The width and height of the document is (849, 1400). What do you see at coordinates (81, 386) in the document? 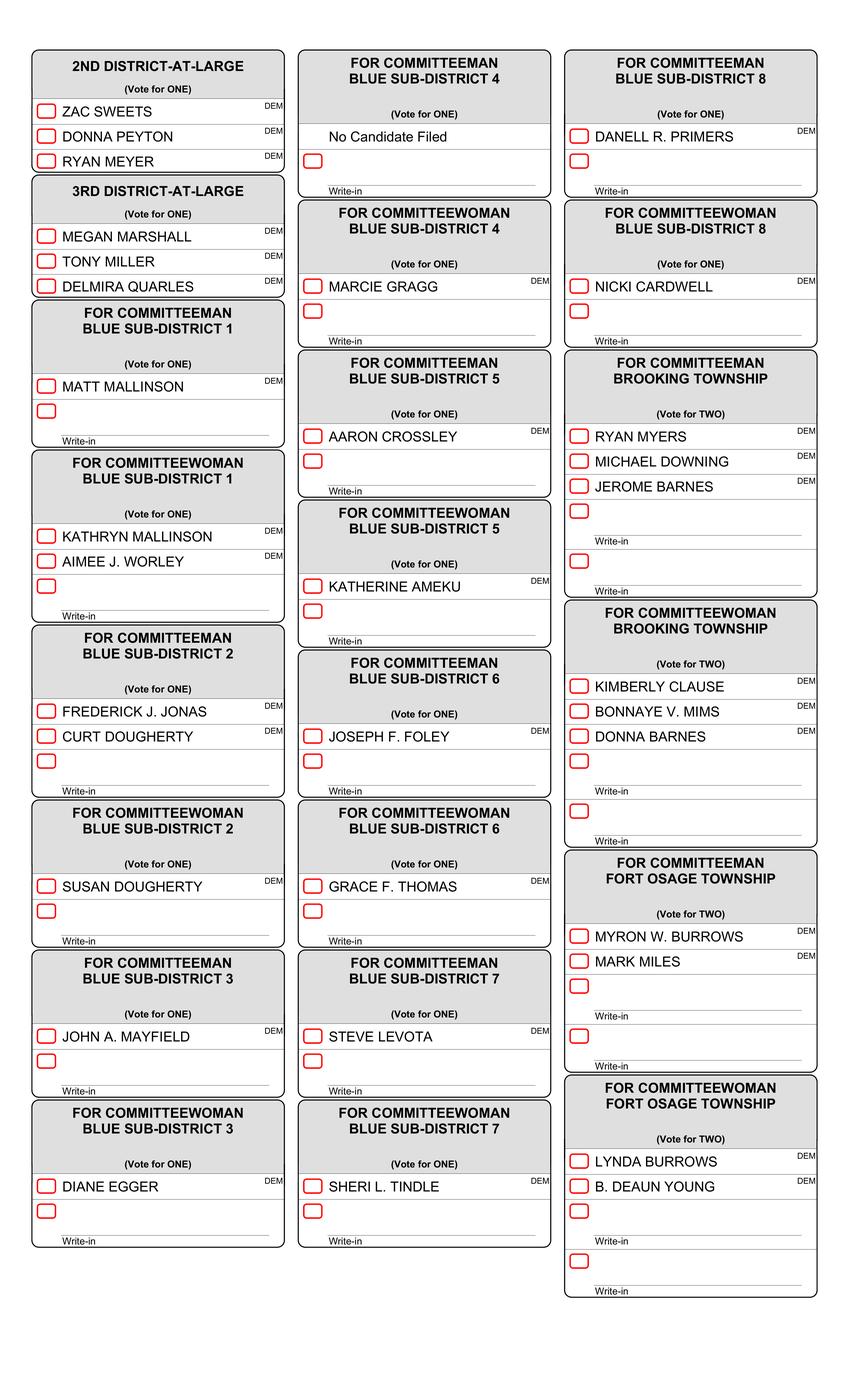
I see `MATT` at bounding box center [81, 386].
